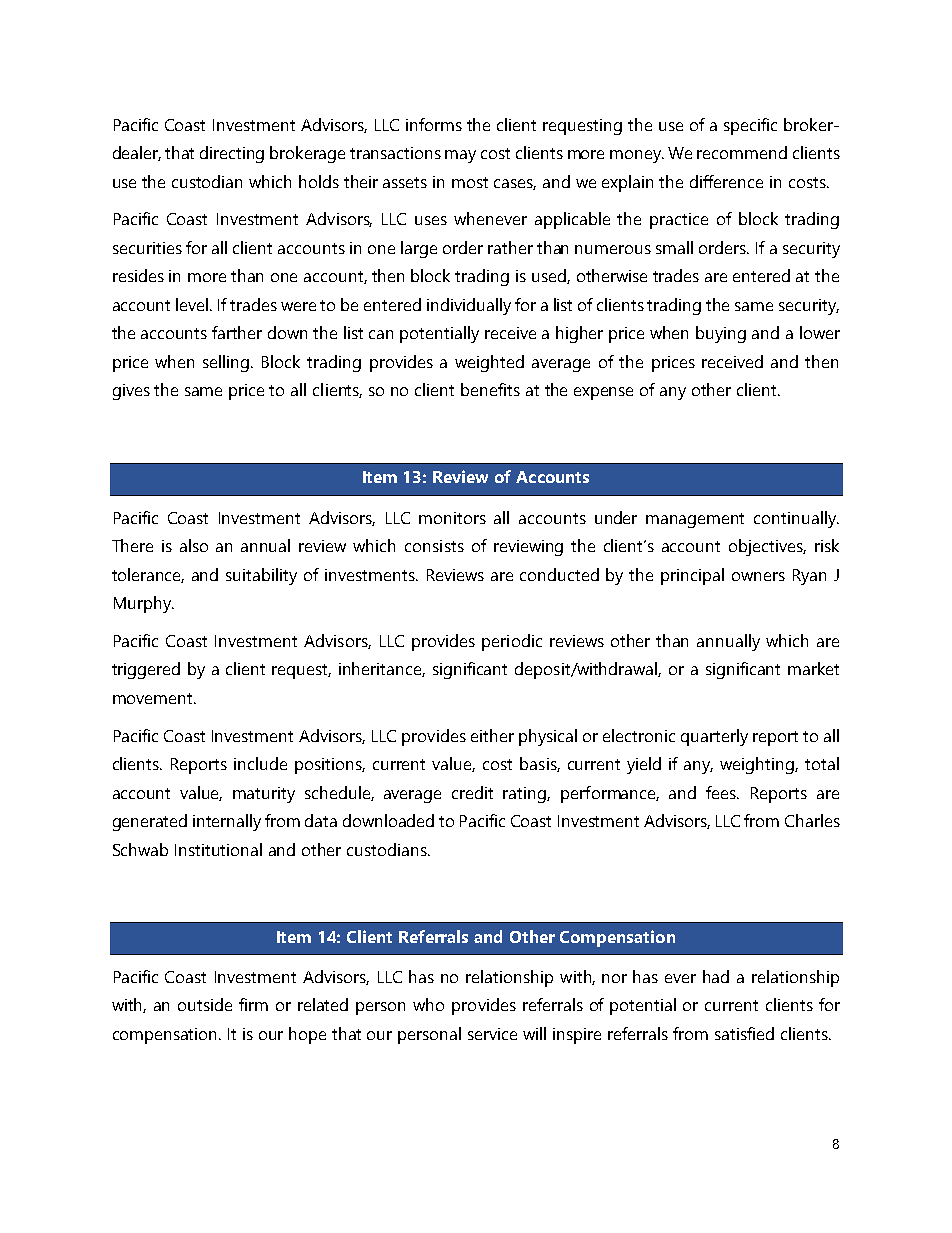 This image has height=1233, width=952. What do you see at coordinates (205, 1004) in the image?
I see `outside` at bounding box center [205, 1004].
